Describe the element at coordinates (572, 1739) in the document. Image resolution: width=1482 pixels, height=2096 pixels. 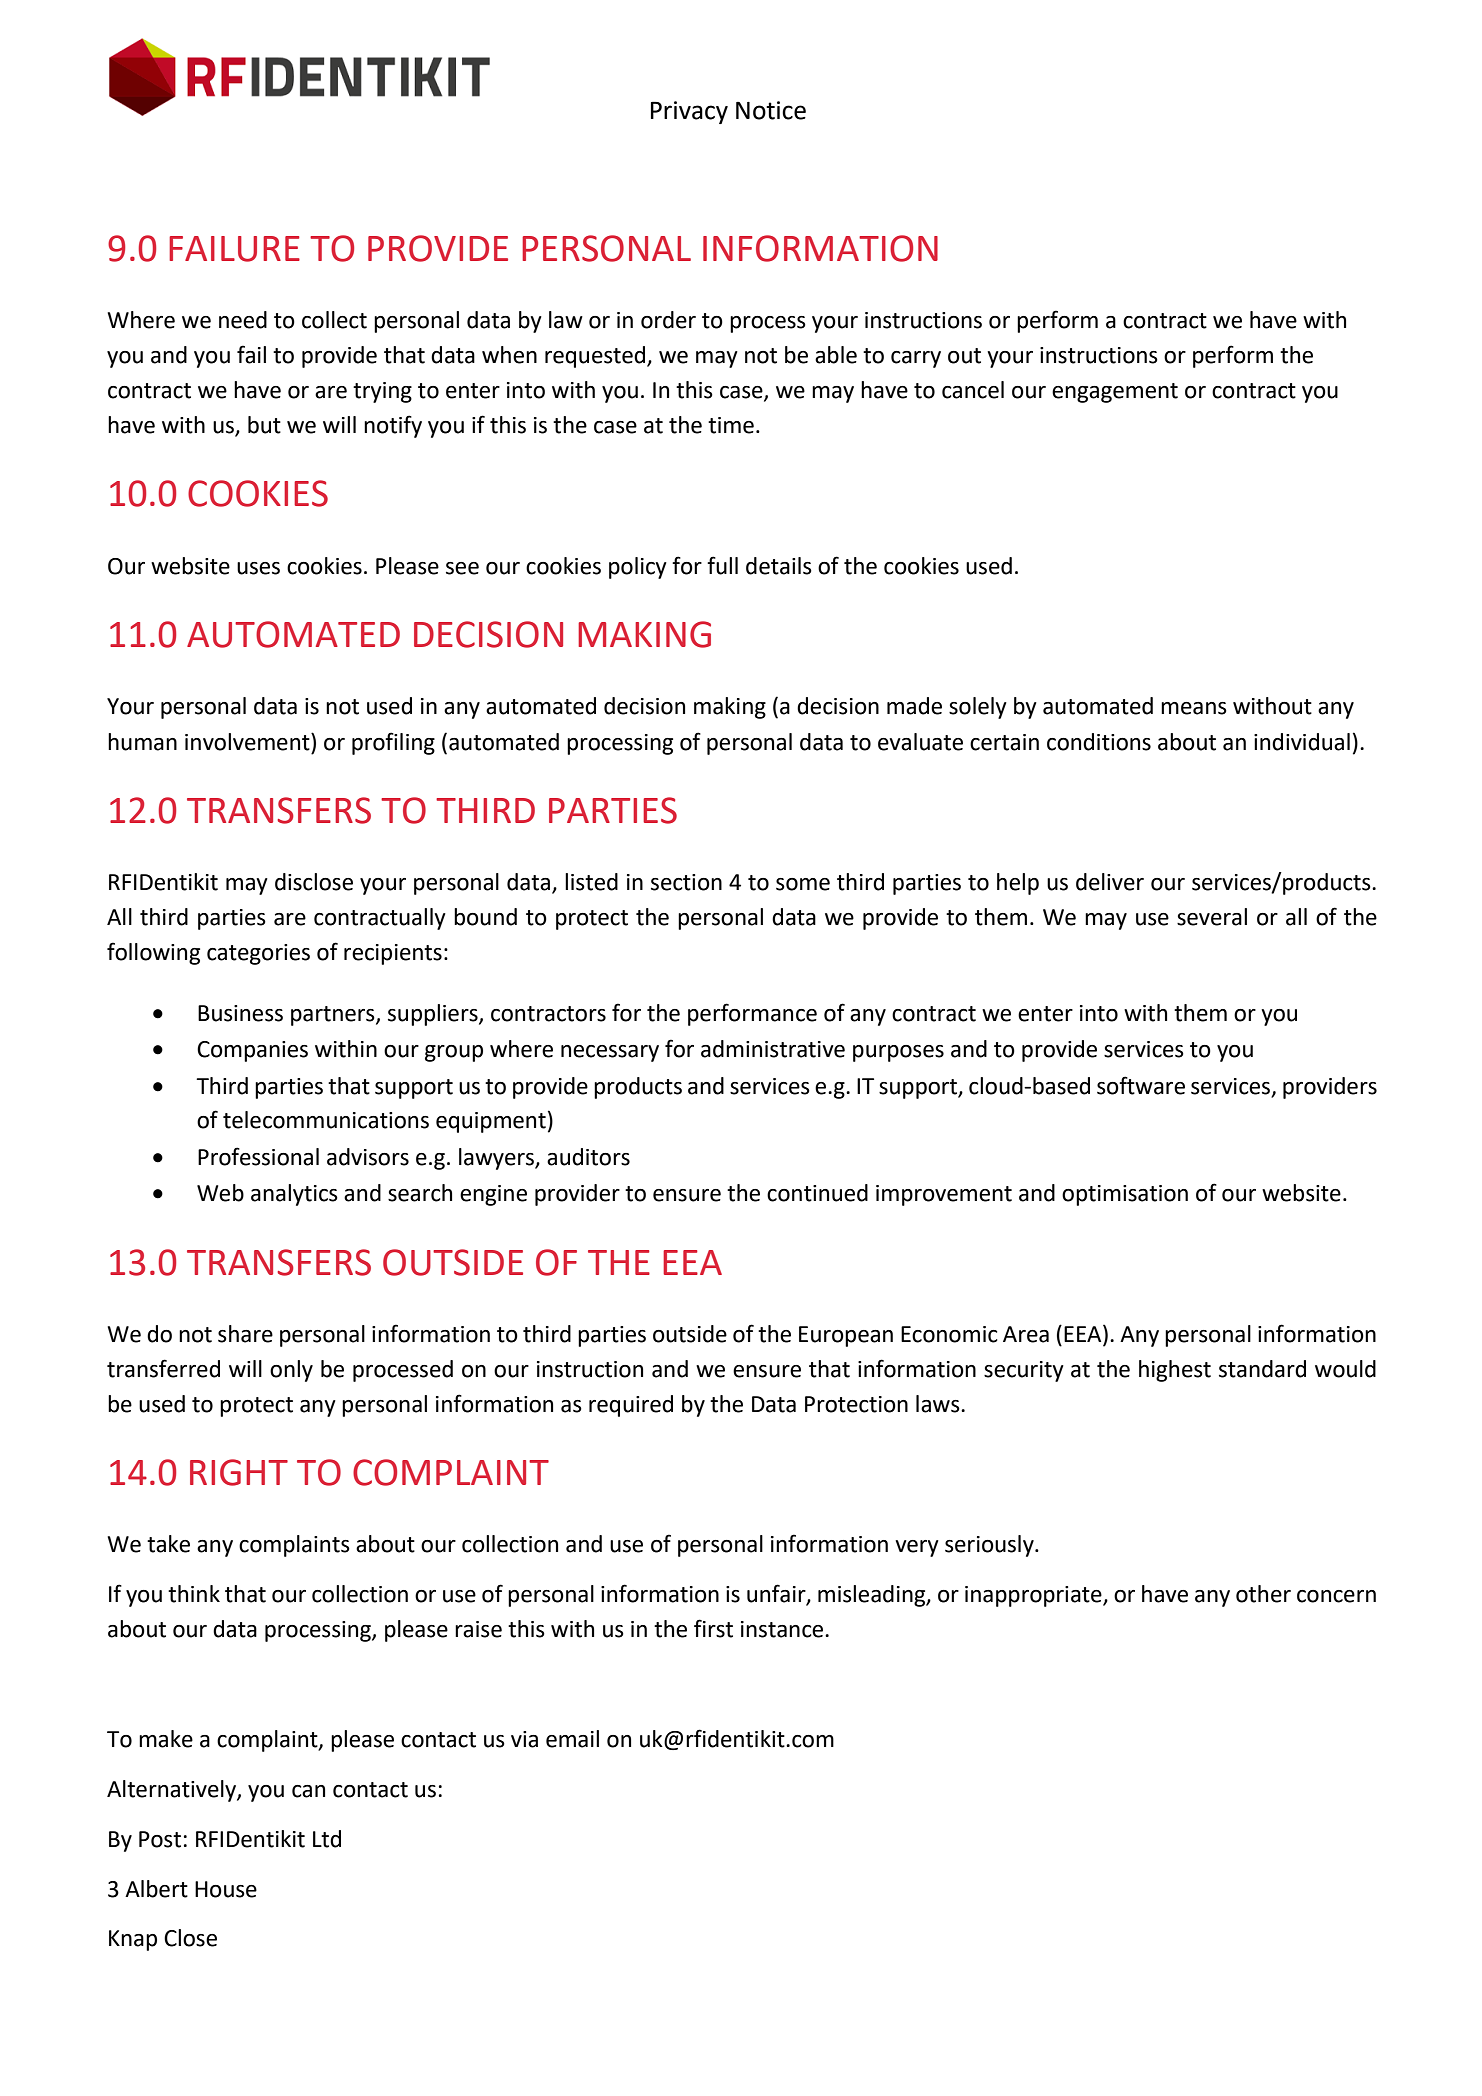
I see `email` at that location.
